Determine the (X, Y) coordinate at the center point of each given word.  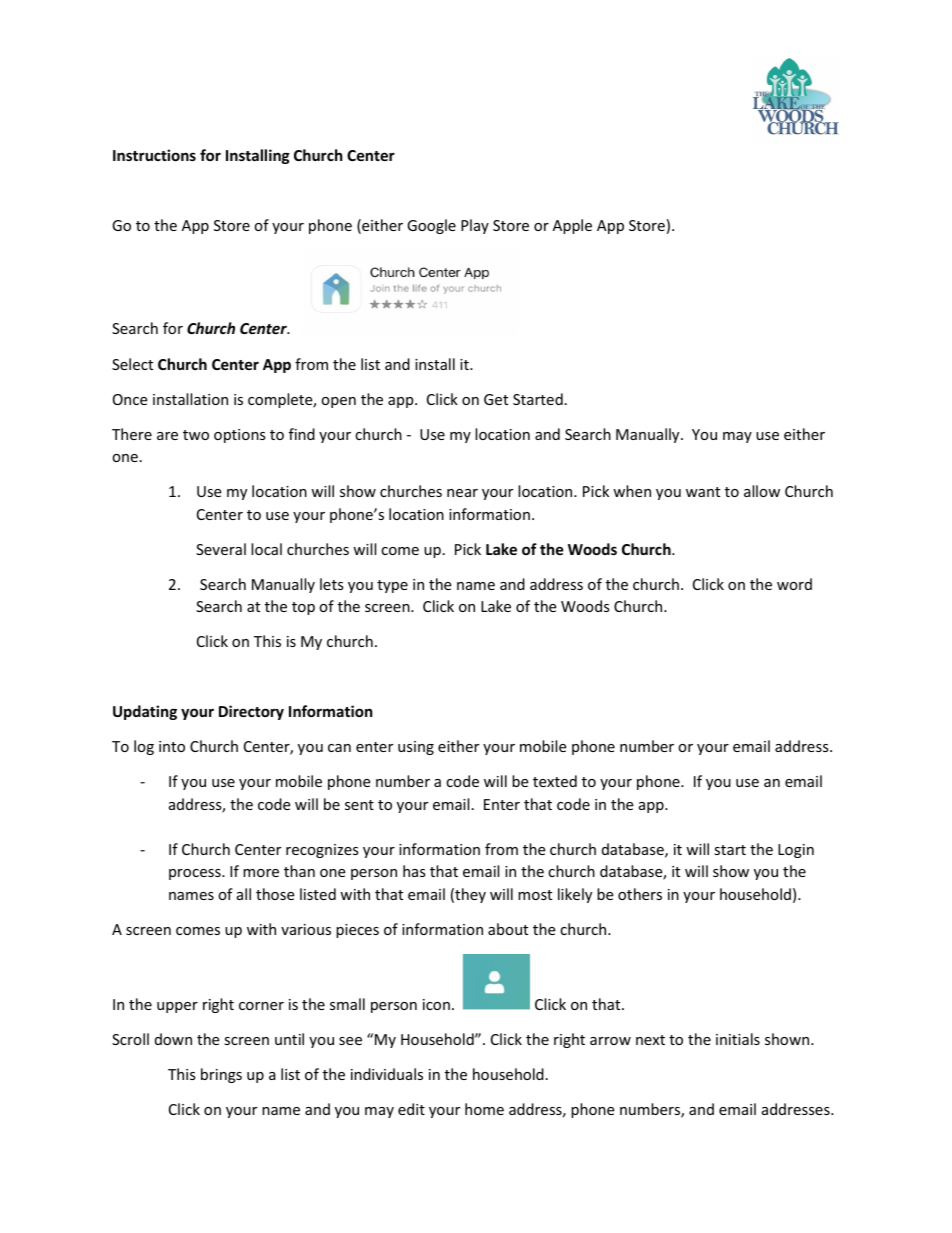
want (703, 492)
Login (796, 851)
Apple (572, 226)
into (172, 746)
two (196, 435)
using (416, 748)
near (462, 493)
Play (475, 226)
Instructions (154, 155)
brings (221, 1075)
